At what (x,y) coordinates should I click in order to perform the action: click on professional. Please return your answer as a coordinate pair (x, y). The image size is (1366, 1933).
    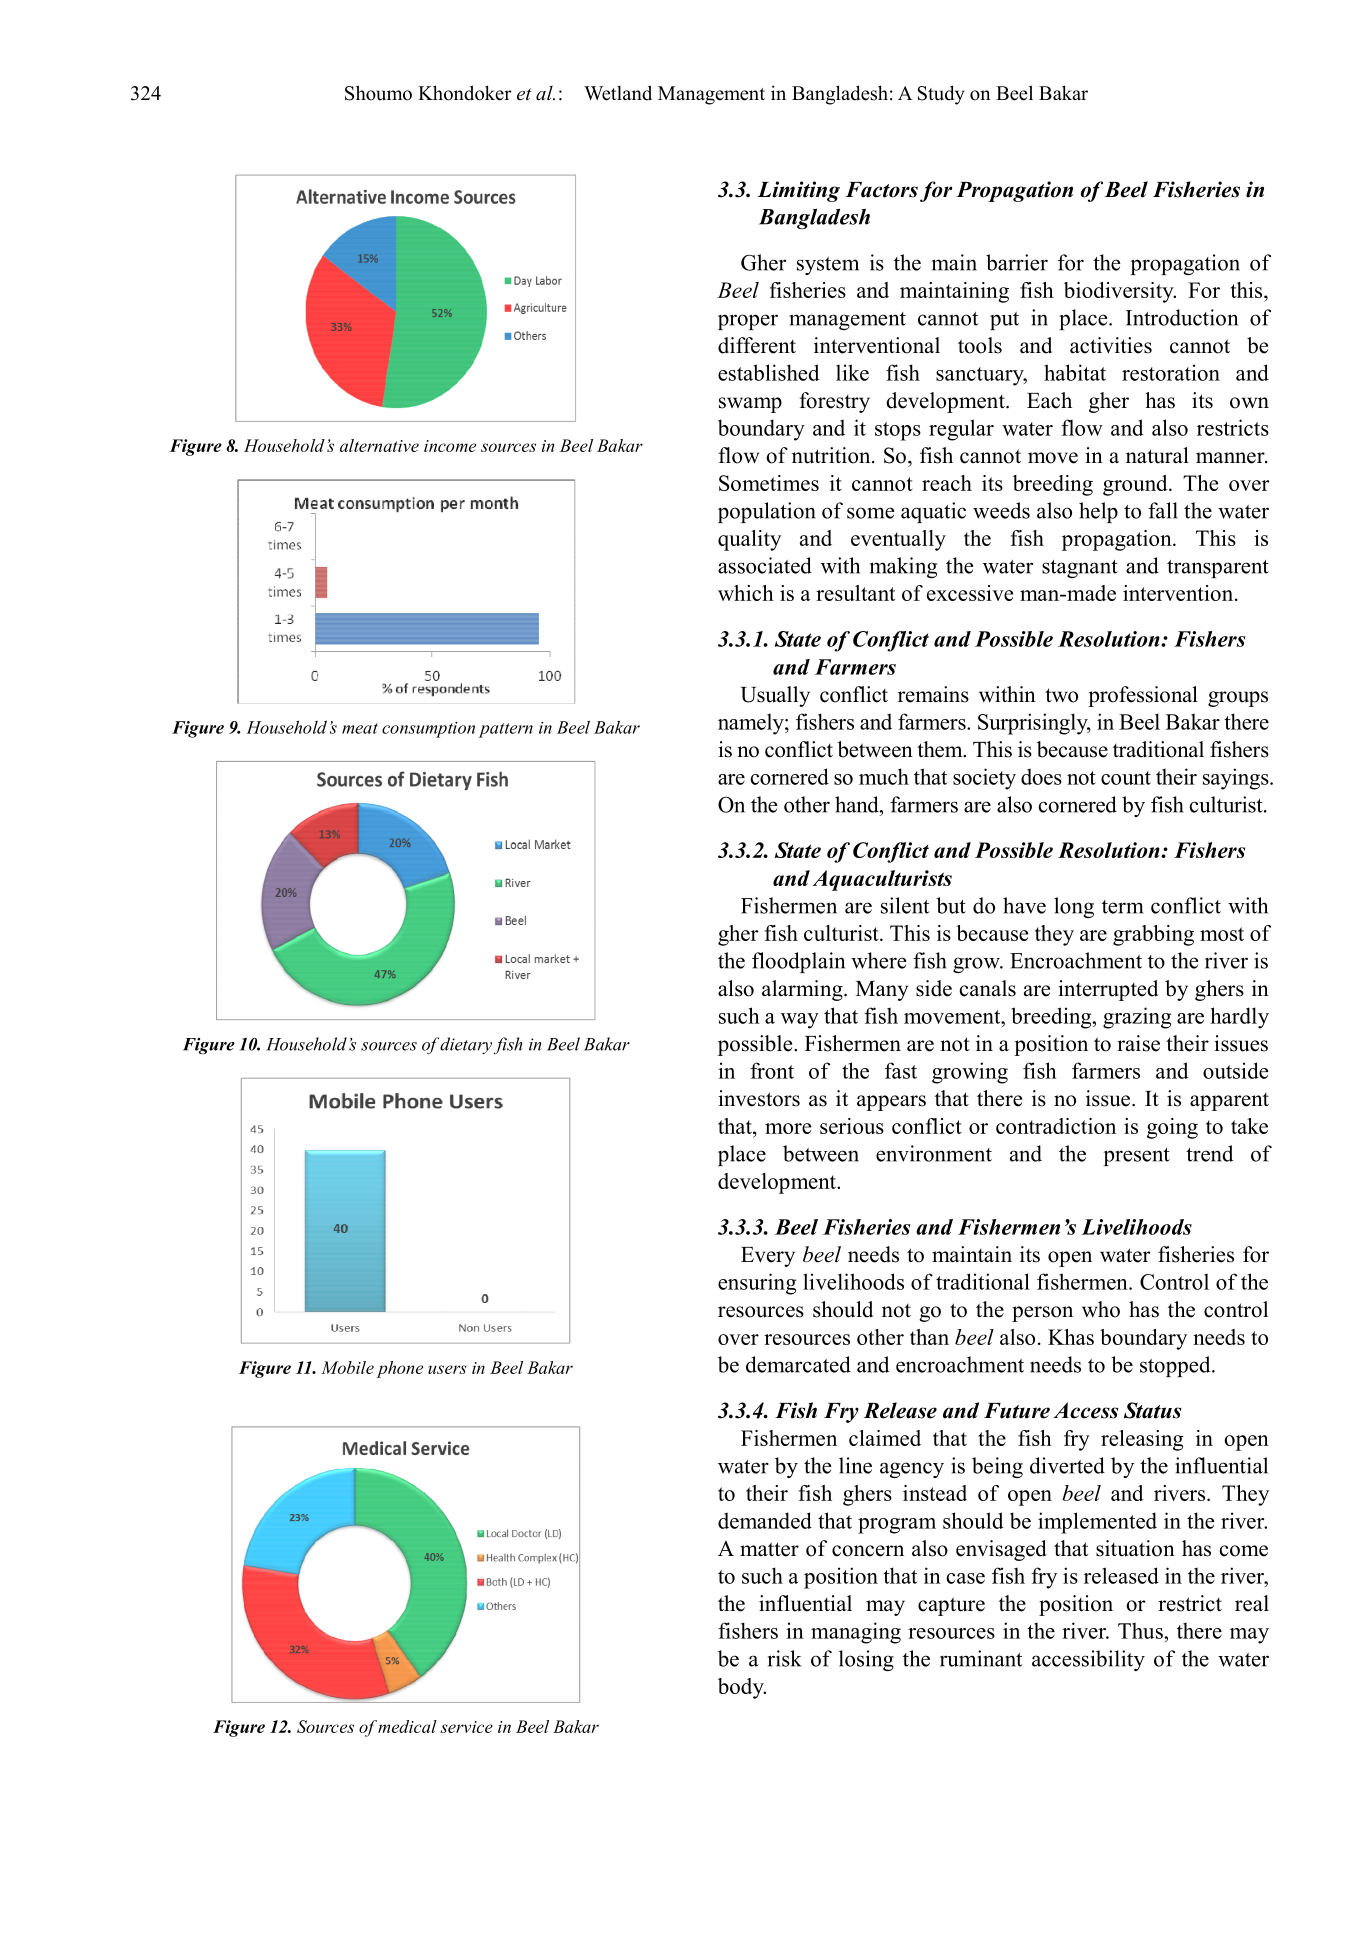
    Looking at the image, I should click on (1143, 696).
